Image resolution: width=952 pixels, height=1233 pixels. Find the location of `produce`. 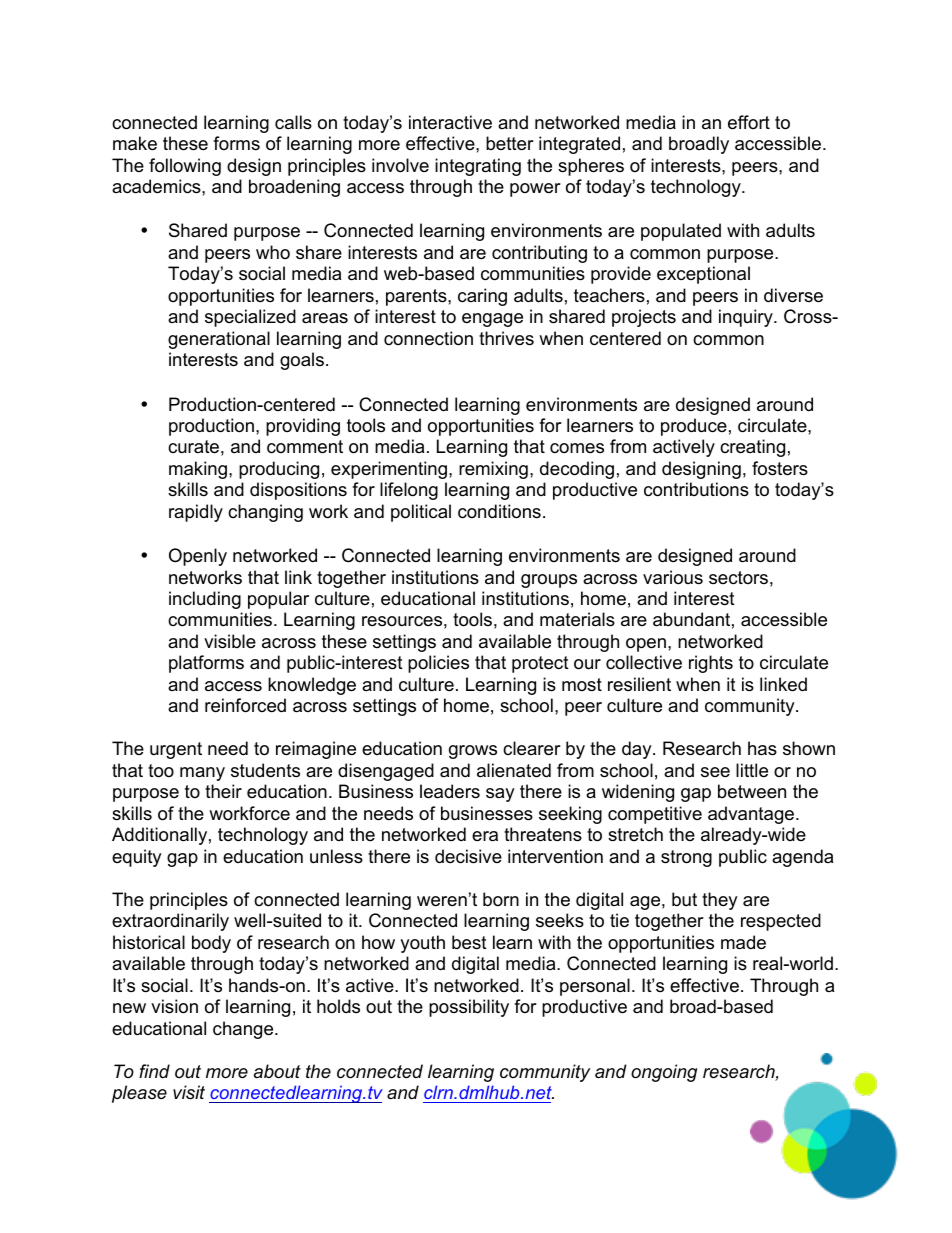

produce is located at coordinates (694, 427).
